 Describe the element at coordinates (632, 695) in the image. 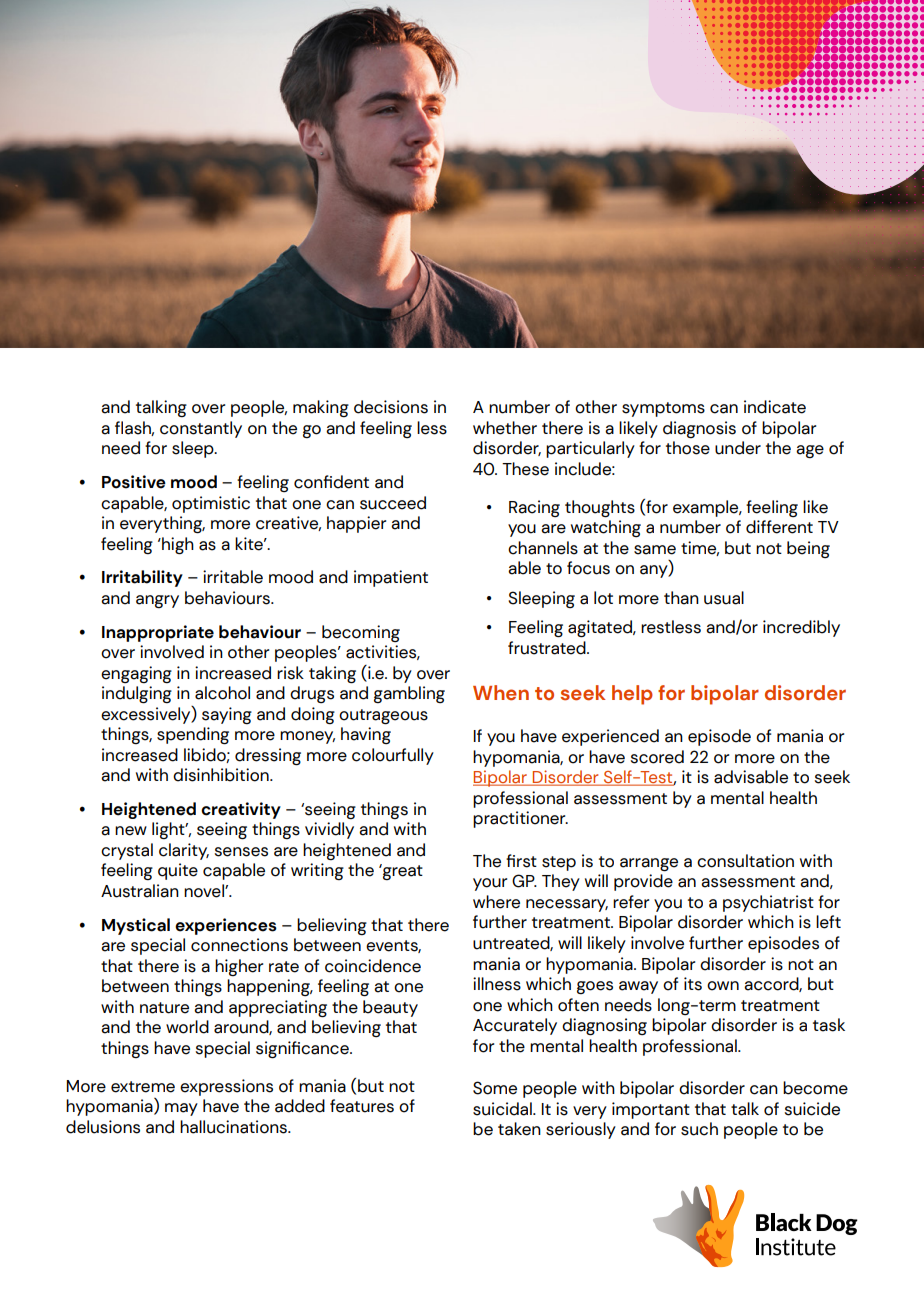

I see `help` at that location.
